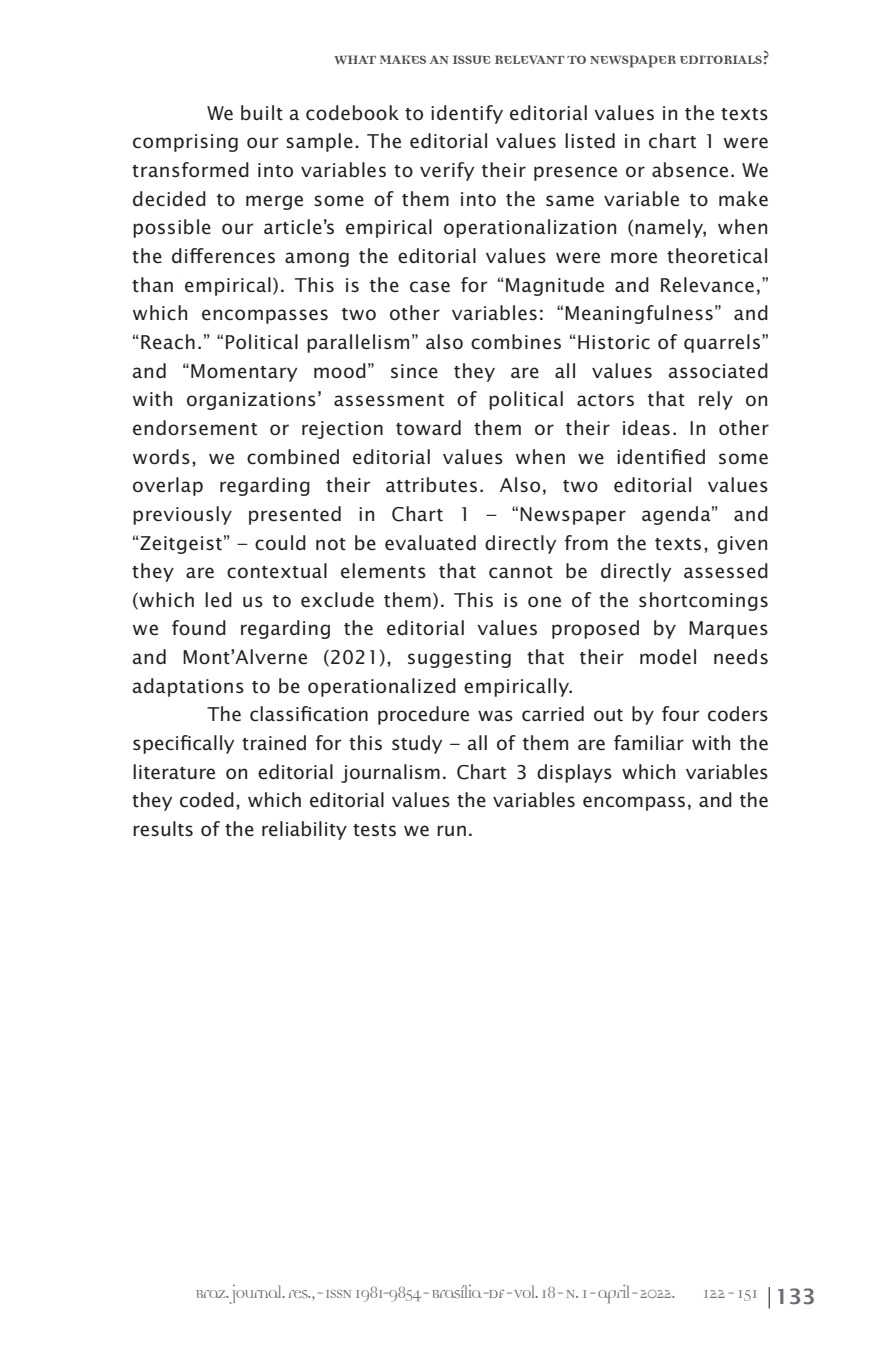 The image size is (878, 1372). Describe the element at coordinates (262, 112) in the screenshot. I see `built` at that location.
